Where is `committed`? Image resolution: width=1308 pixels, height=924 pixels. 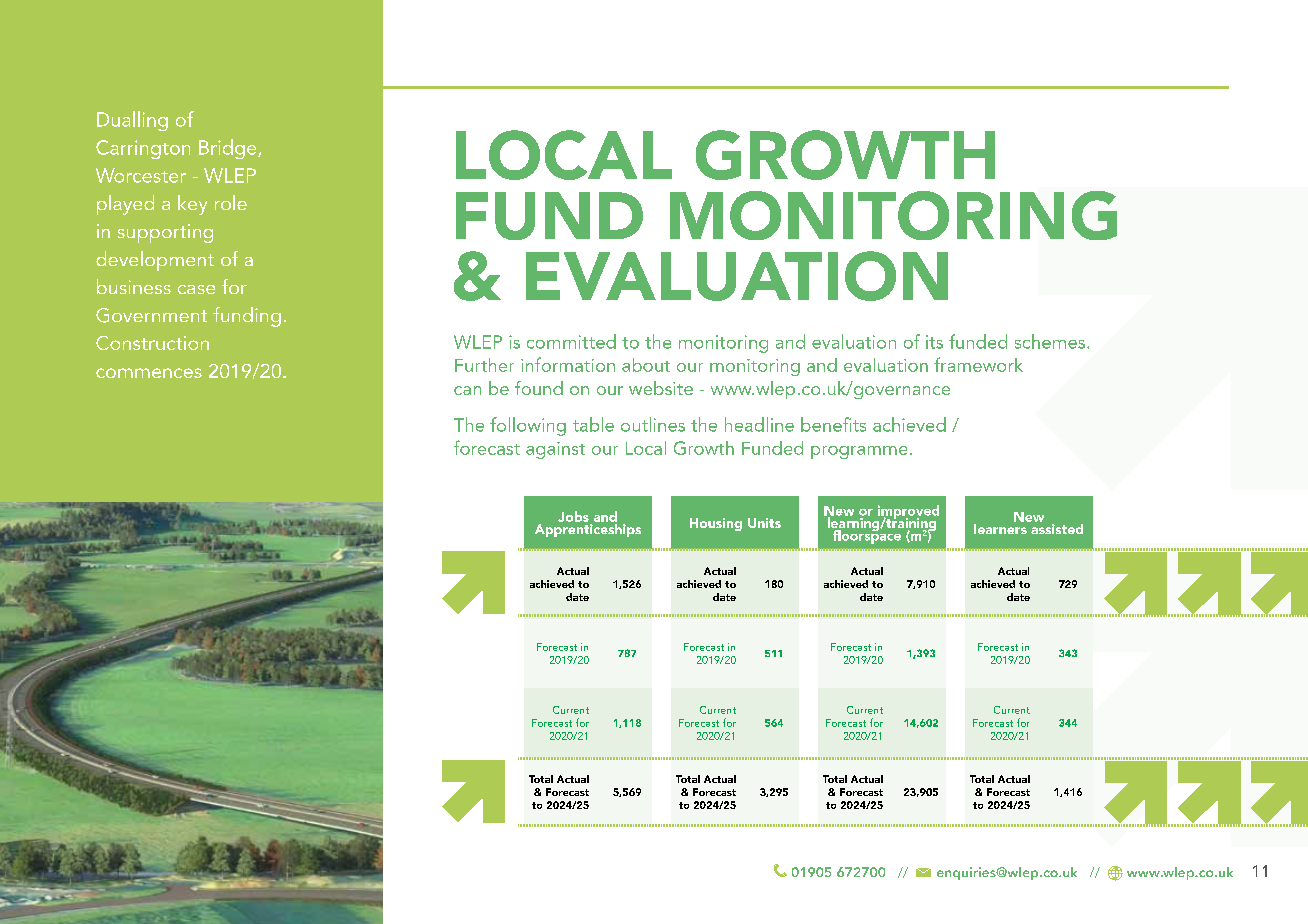
committed is located at coordinates (571, 341).
